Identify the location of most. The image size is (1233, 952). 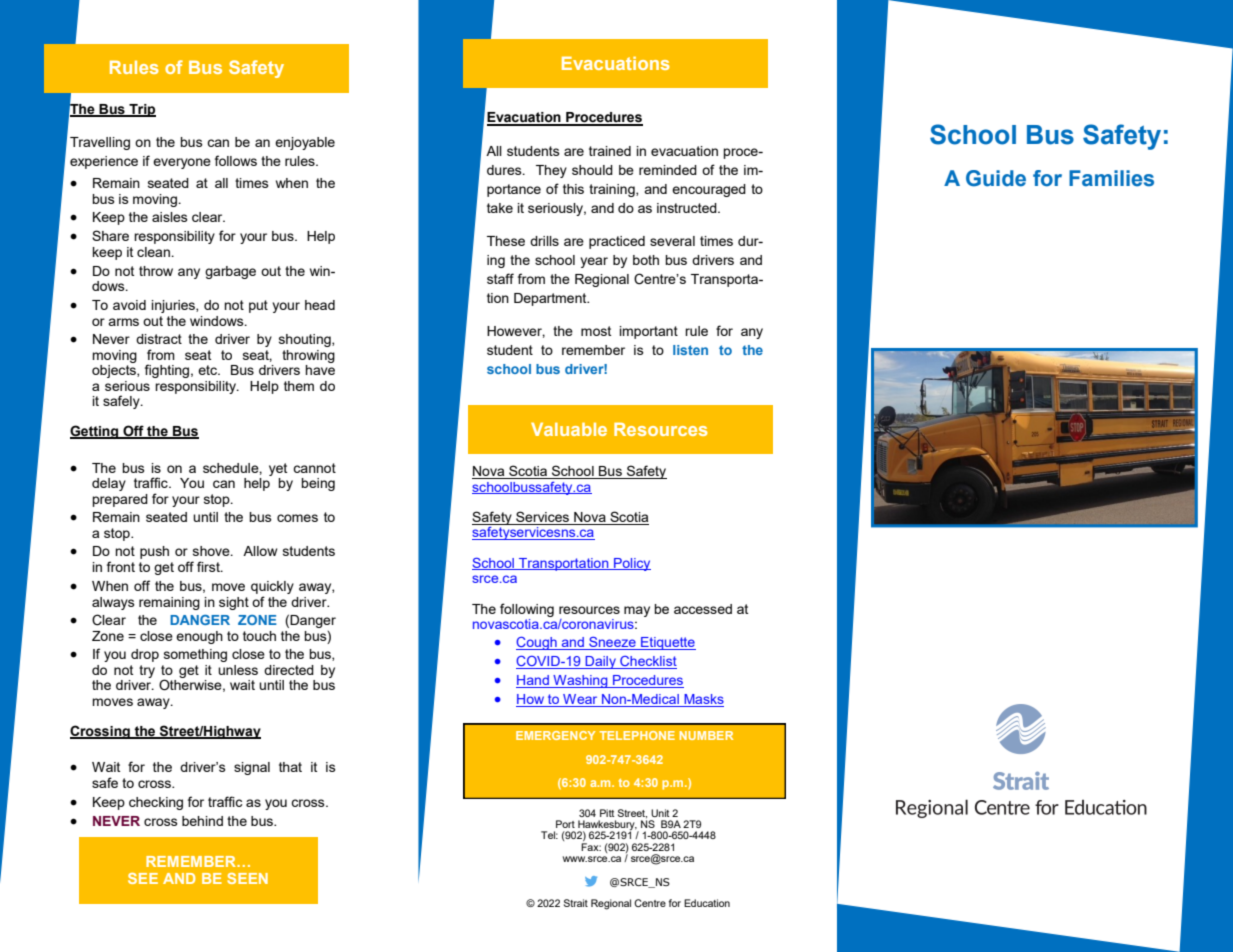
(596, 331).
